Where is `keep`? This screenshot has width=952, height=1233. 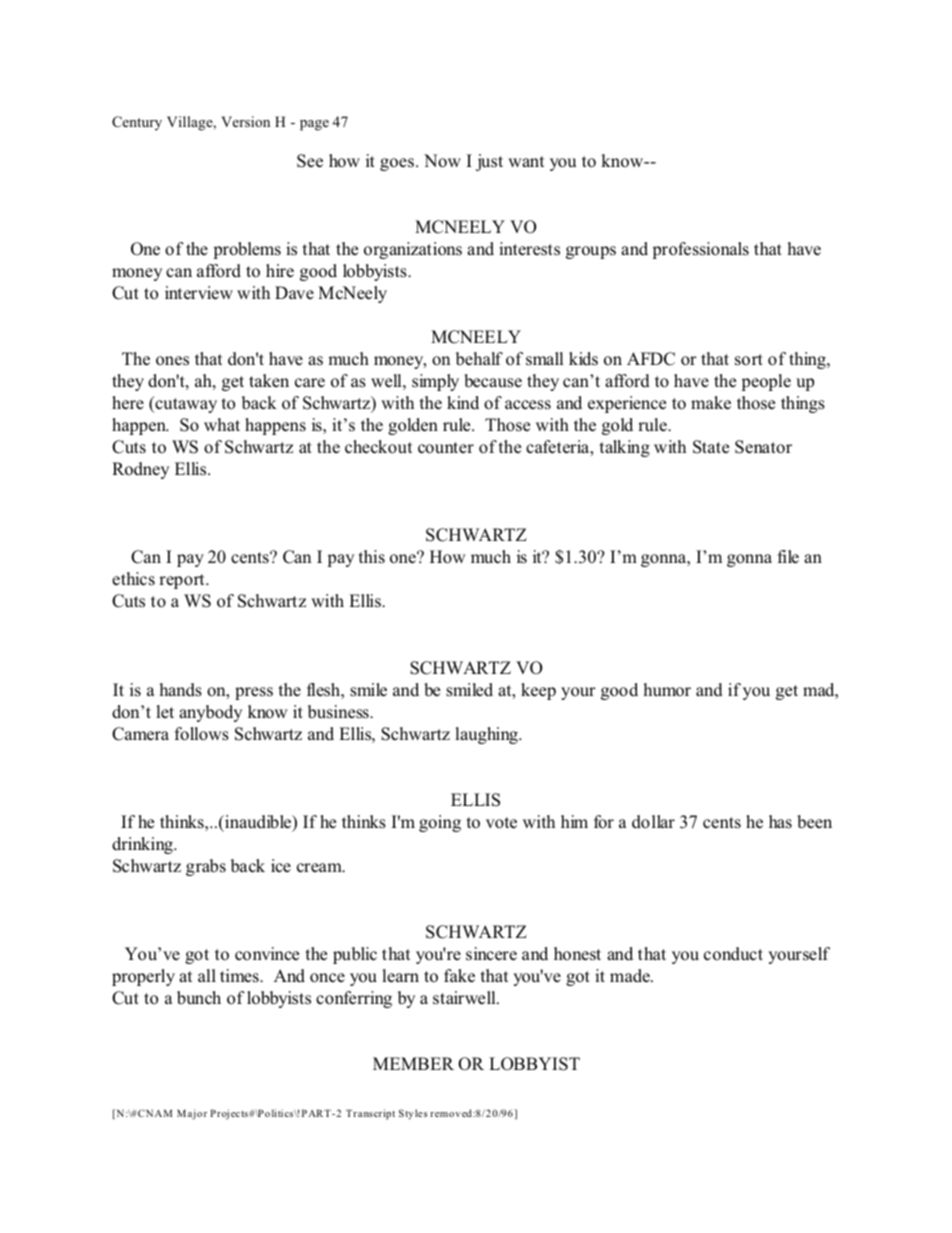
keep is located at coordinates (538, 691).
